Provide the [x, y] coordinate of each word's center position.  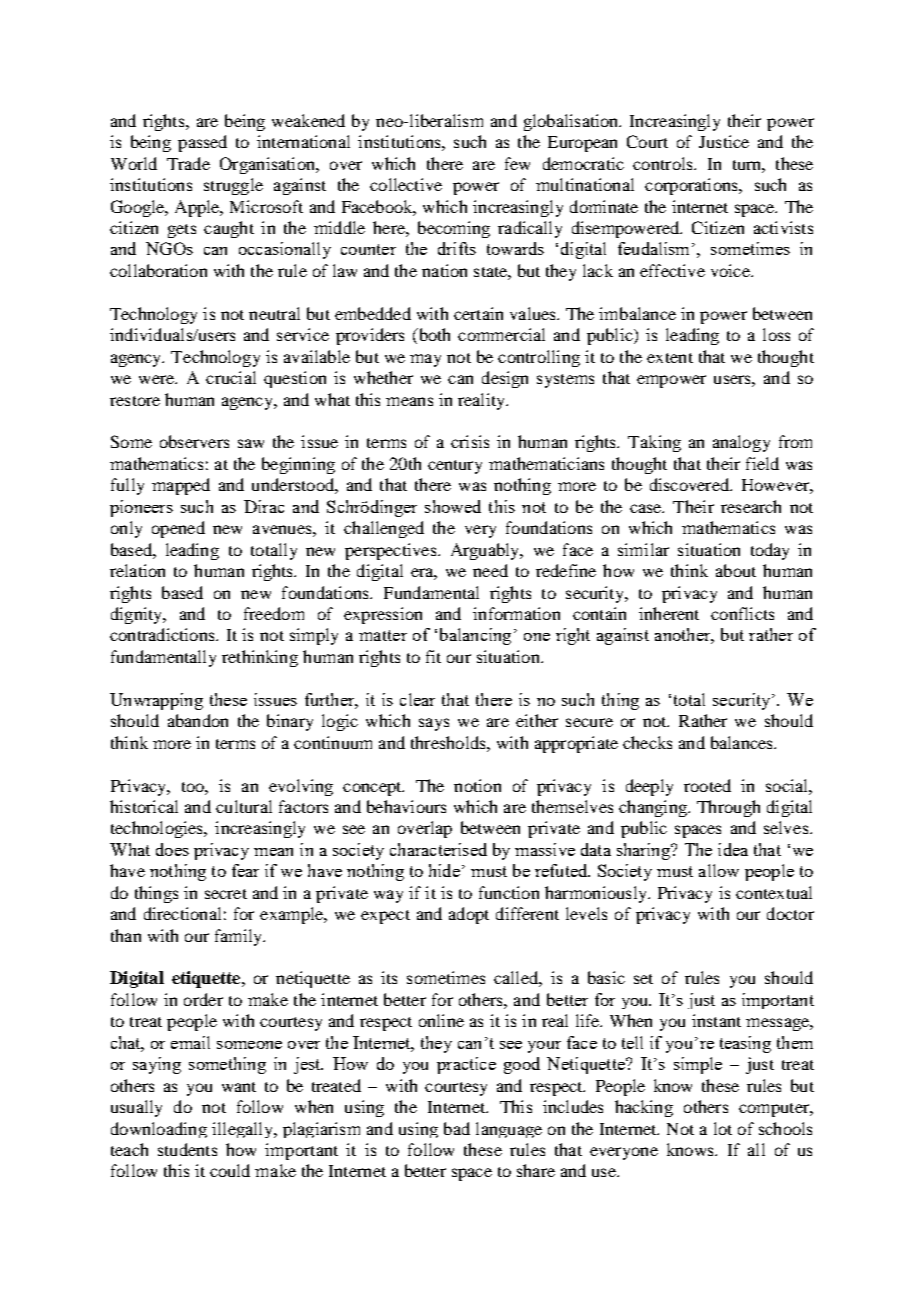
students [187, 1149]
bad [457, 1128]
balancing [475, 636]
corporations [692, 186]
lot [723, 1128]
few [517, 163]
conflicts [742, 613]
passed [202, 143]
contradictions [163, 634]
